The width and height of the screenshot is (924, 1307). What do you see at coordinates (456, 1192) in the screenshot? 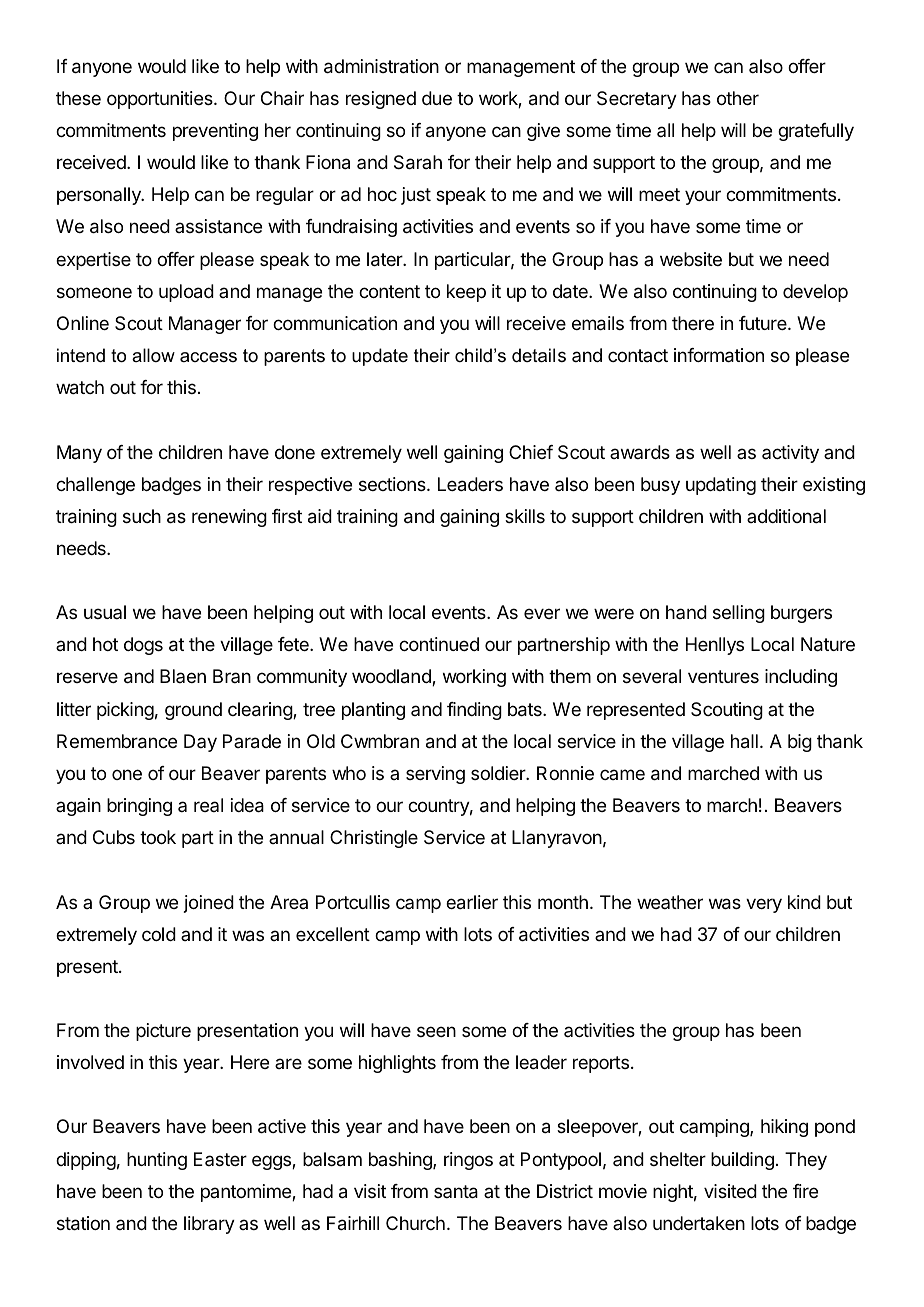
I see `santa` at bounding box center [456, 1192].
